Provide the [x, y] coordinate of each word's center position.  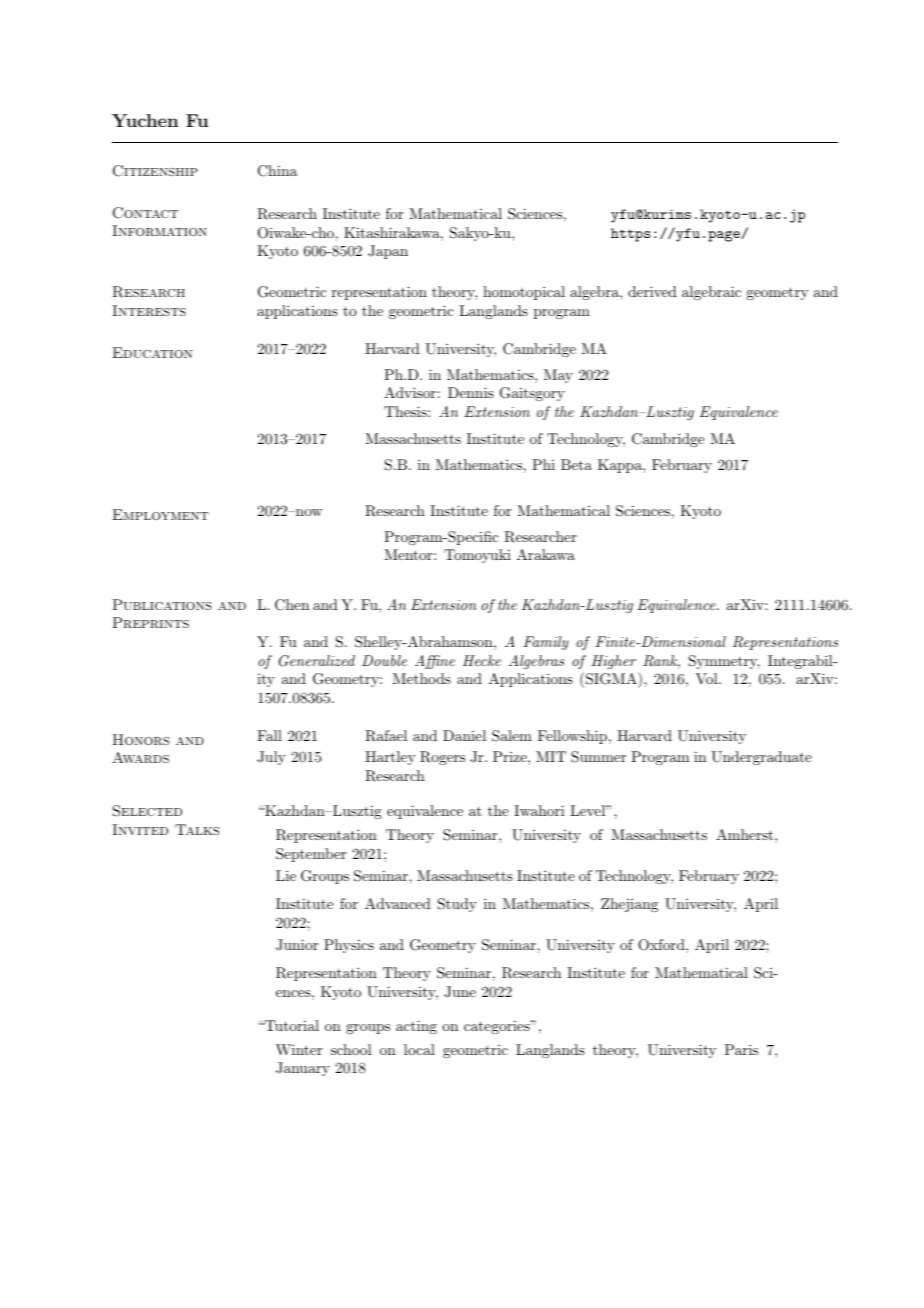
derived [652, 291]
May [558, 376]
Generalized [317, 661]
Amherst [744, 834]
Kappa [621, 466]
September [311, 855]
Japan [388, 252]
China [277, 171]
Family [546, 643]
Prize [511, 756]
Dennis [471, 392]
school [351, 1049]
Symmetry [724, 662]
